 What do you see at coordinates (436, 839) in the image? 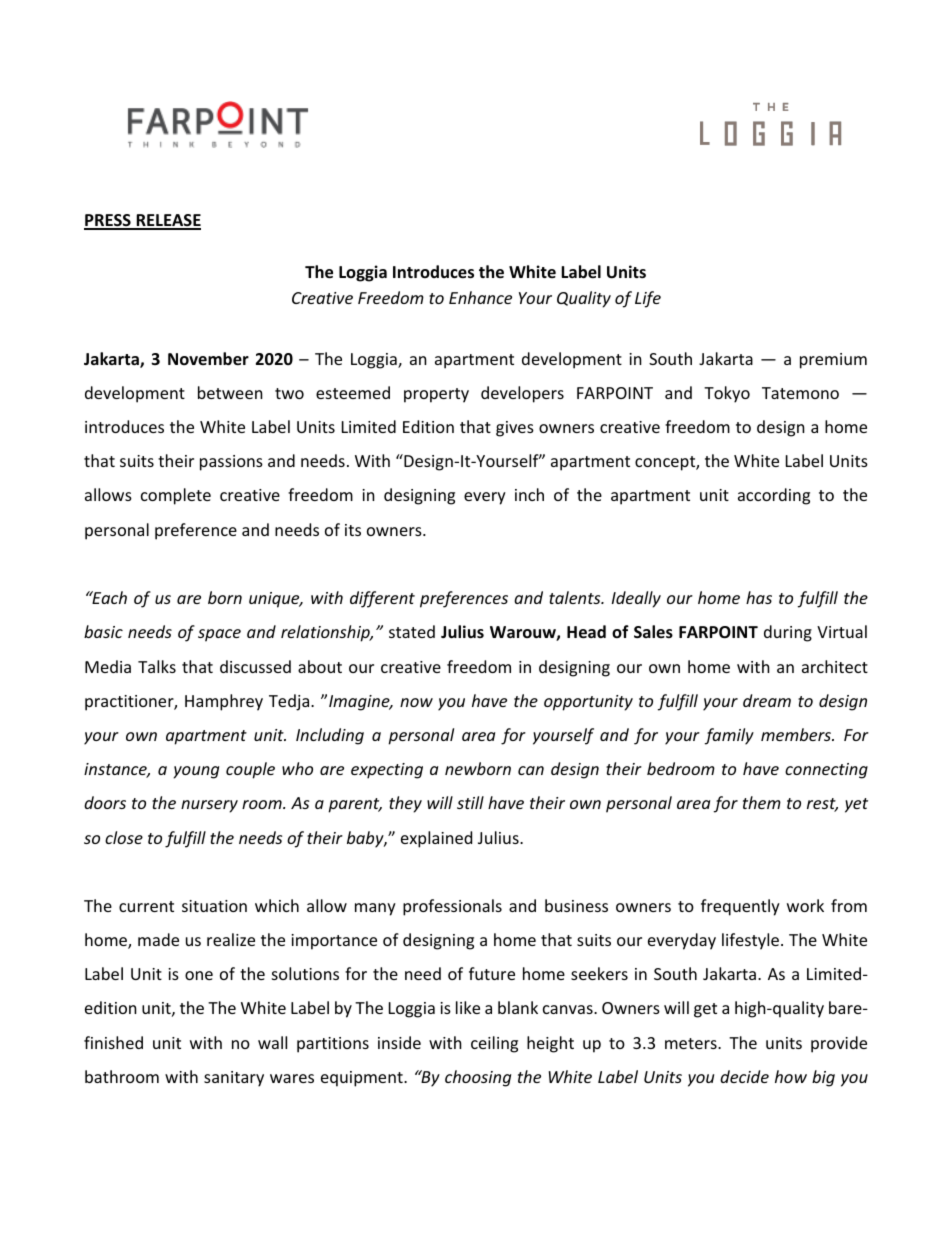
I see `explained` at bounding box center [436, 839].
